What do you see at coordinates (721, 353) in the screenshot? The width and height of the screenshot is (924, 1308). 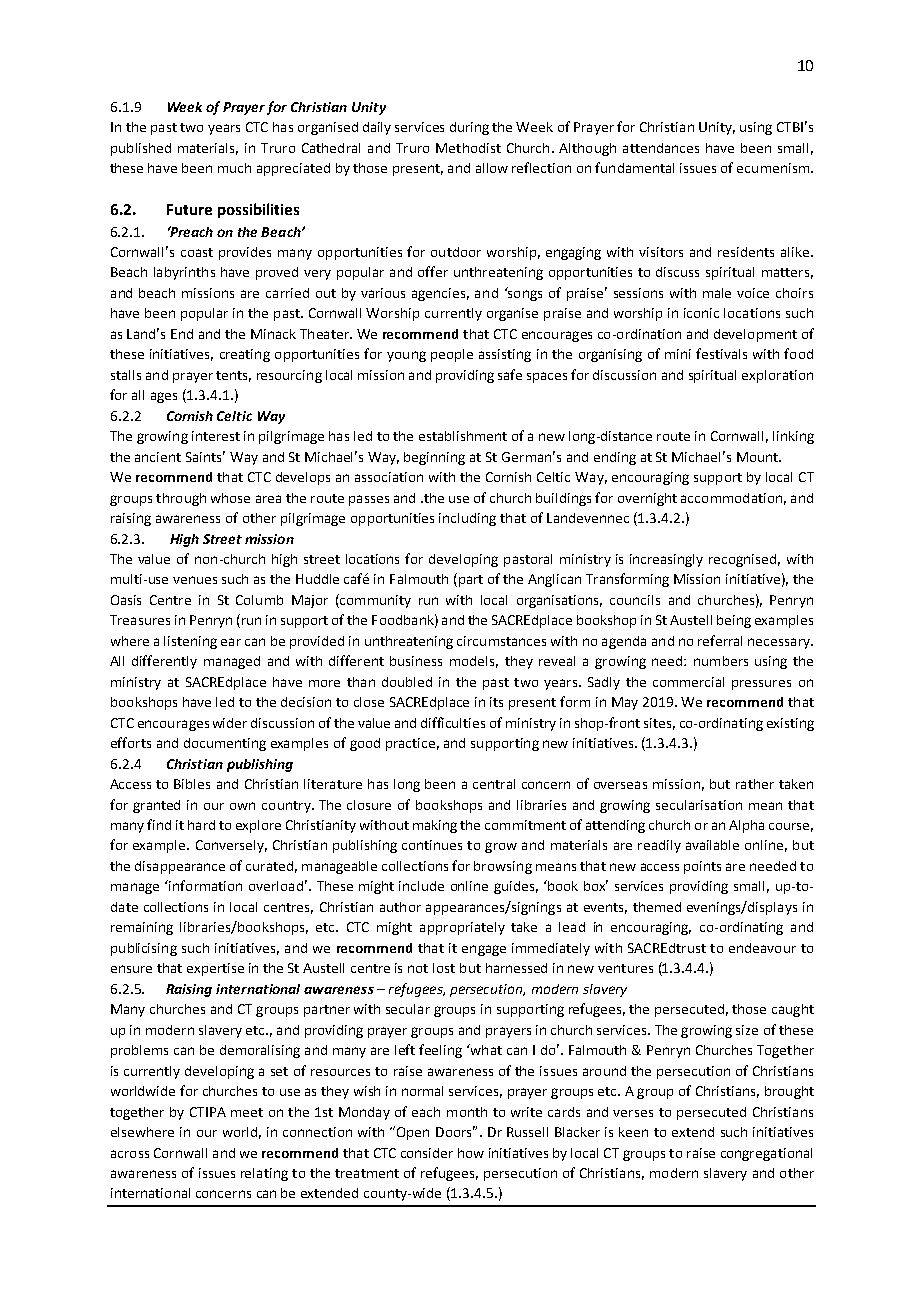 I see `festivals` at bounding box center [721, 353].
